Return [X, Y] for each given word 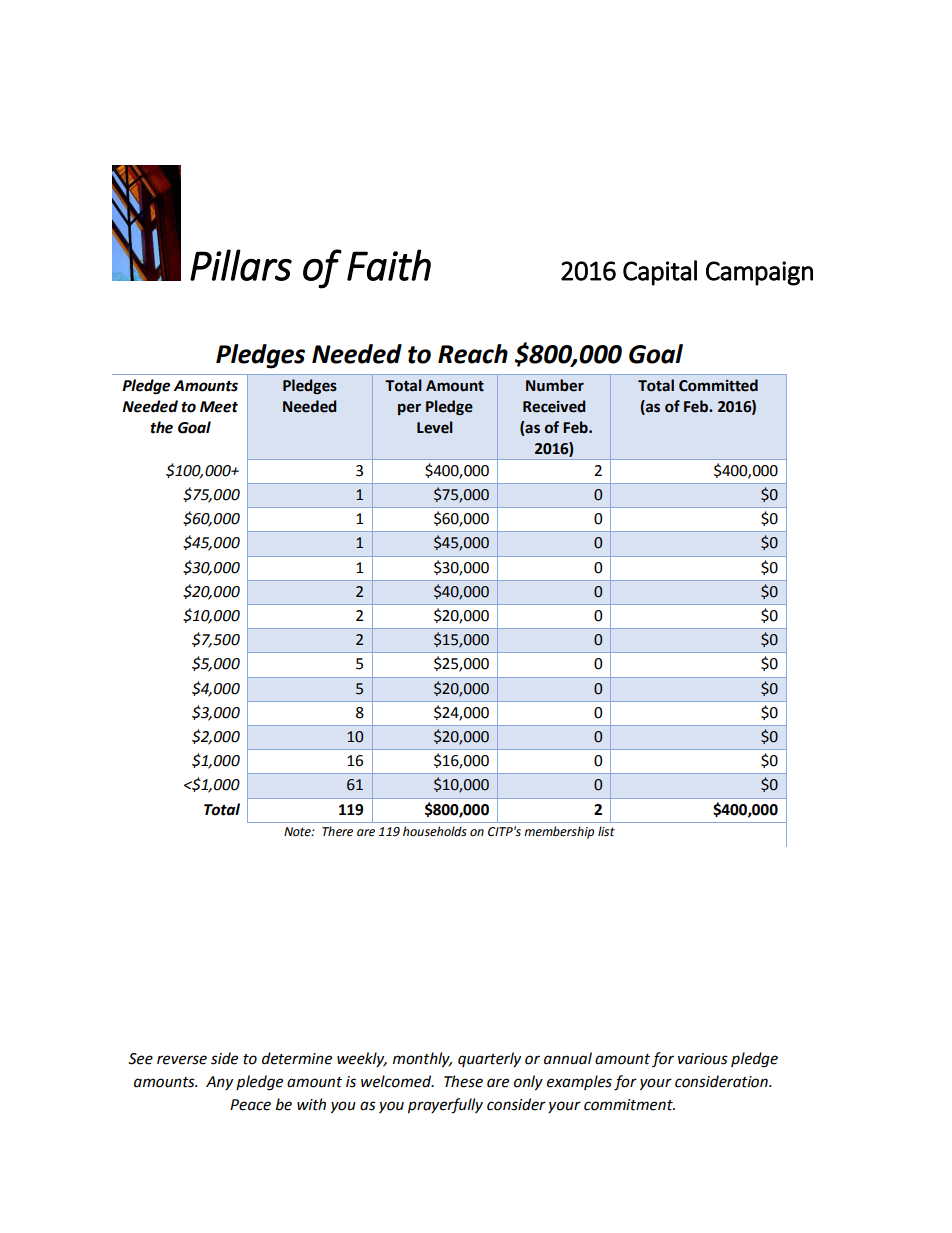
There [337, 831]
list [606, 831]
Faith [389, 265]
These [463, 1081]
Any [219, 1083]
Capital [660, 273]
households [435, 831]
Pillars [241, 265]
